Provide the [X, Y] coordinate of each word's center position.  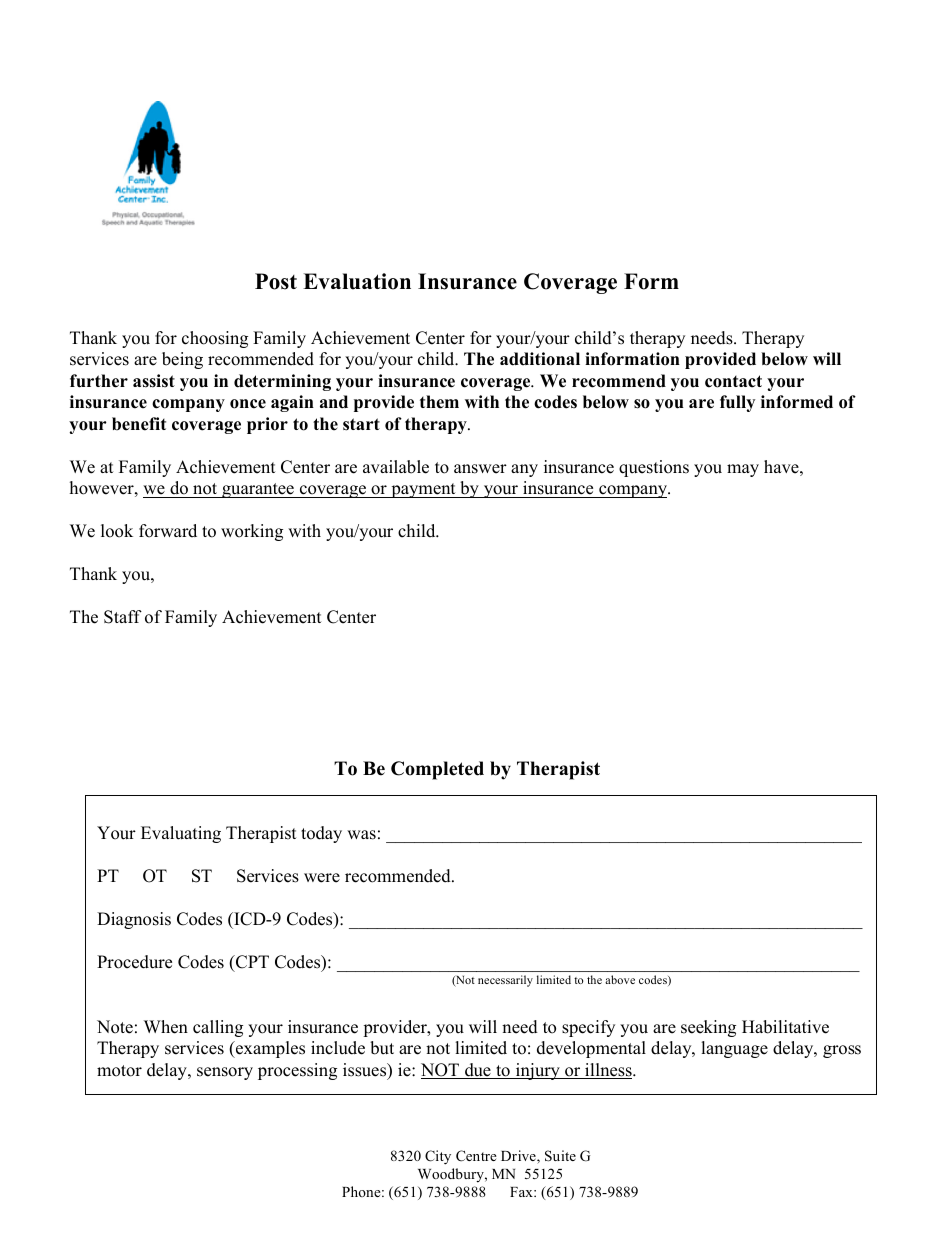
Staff [123, 617]
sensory [225, 1073]
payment [423, 490]
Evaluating [181, 834]
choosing [215, 339]
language [734, 1049]
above [620, 979]
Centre [476, 1156]
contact [733, 381]
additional [540, 359]
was [361, 835]
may [743, 470]
